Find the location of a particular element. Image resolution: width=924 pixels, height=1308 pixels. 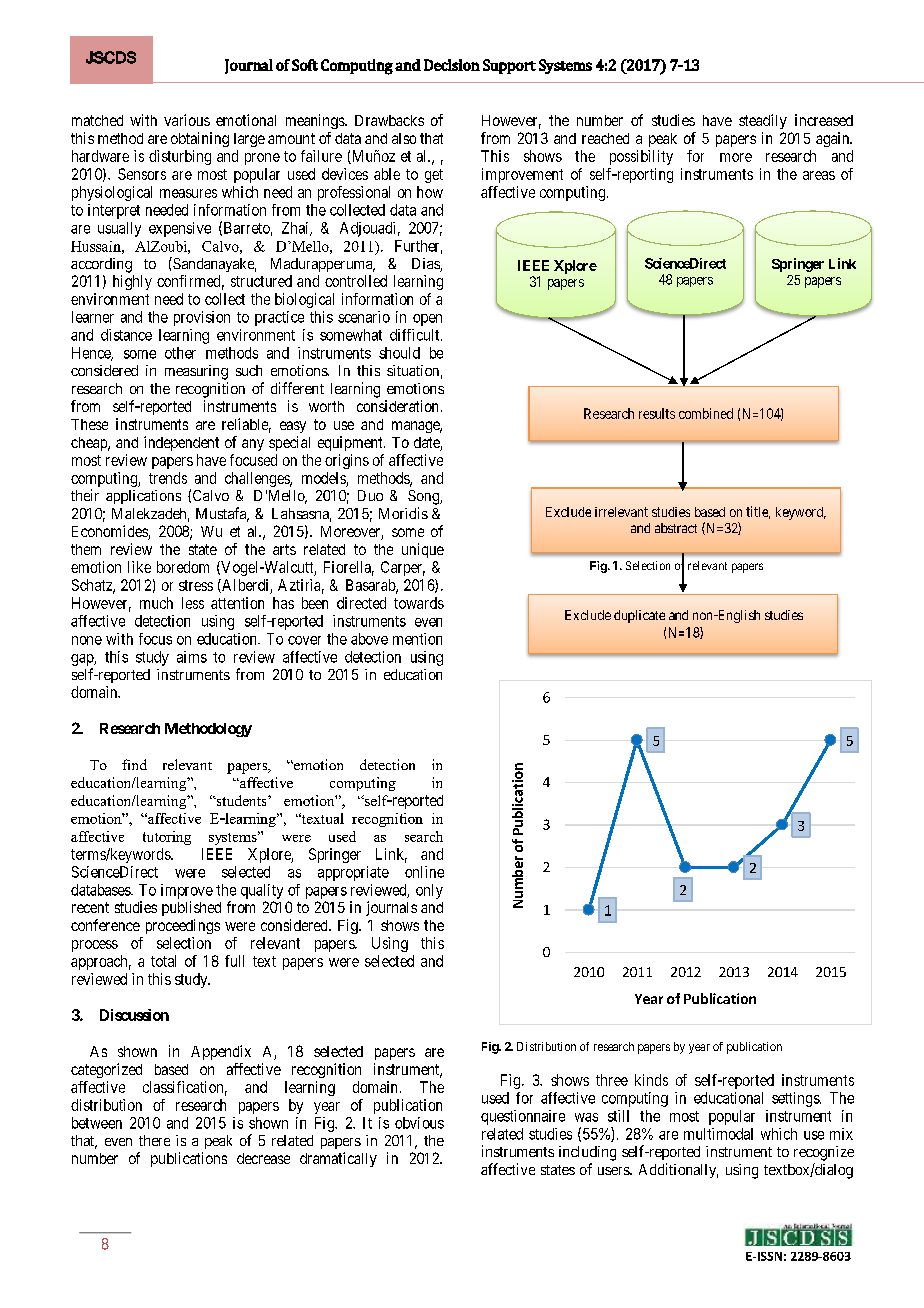

consideration is located at coordinates (397, 406).
